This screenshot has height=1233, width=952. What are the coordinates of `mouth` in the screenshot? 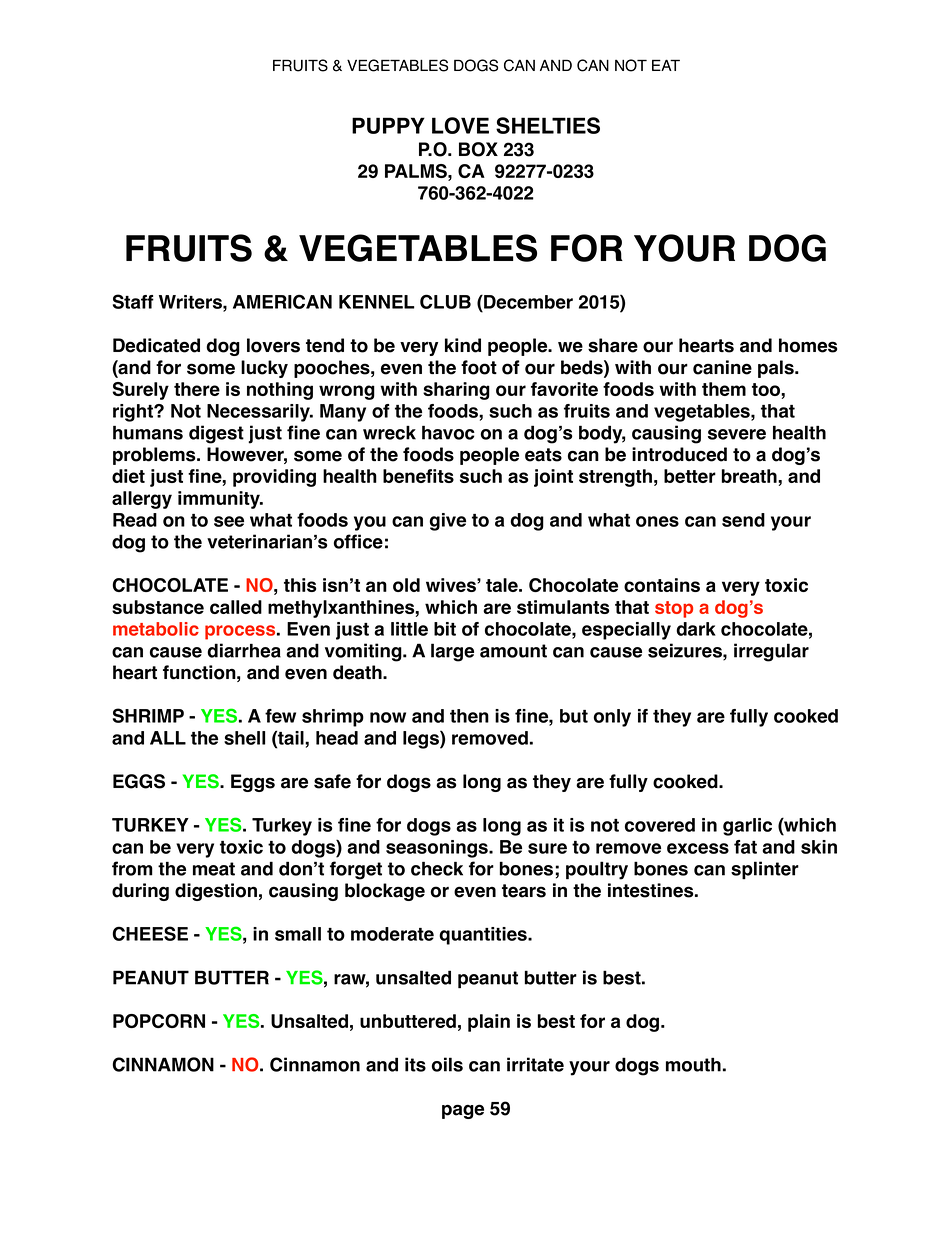 It's located at (693, 1065).
